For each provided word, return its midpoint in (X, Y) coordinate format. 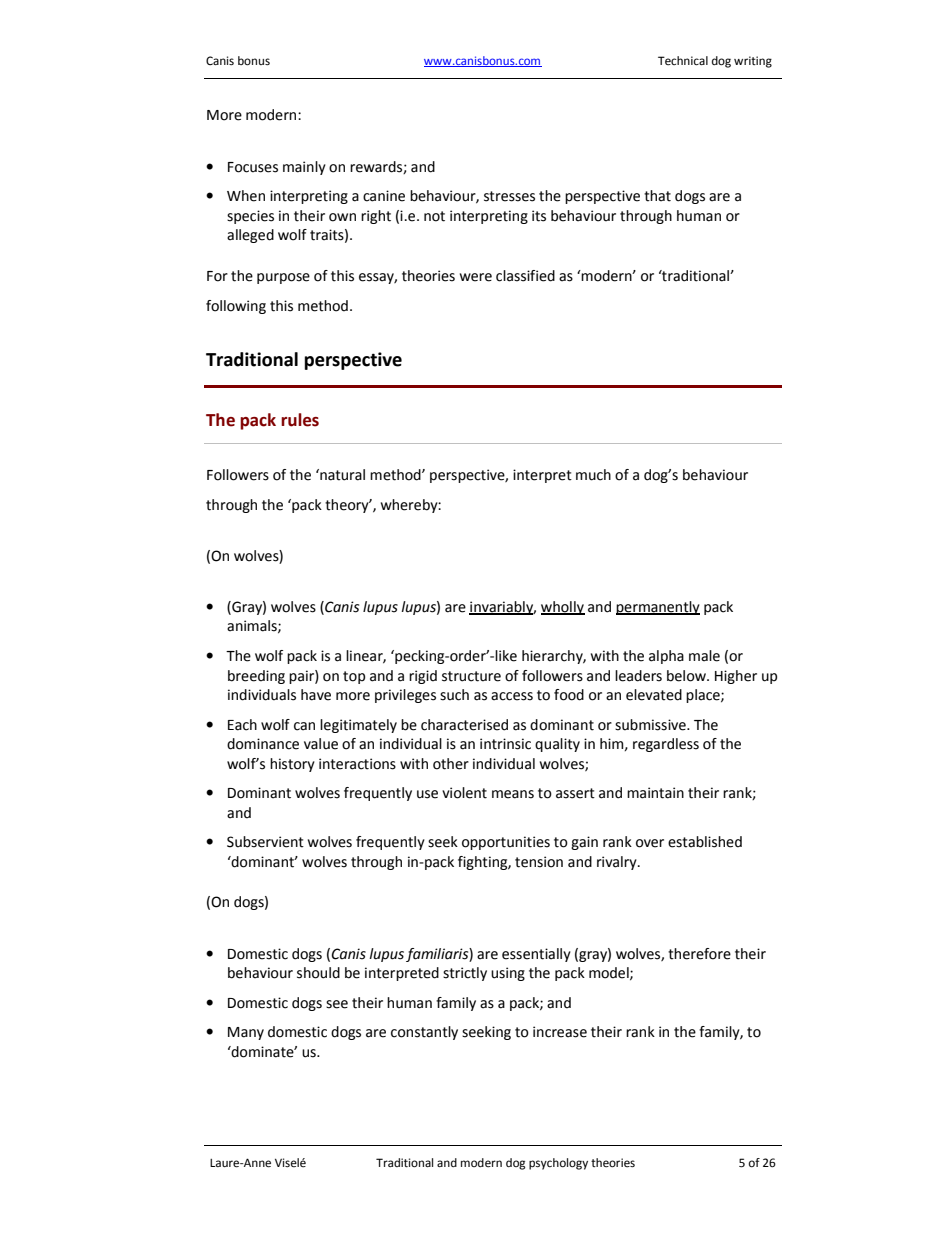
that (657, 196)
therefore (699, 954)
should (318, 973)
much (593, 475)
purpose (283, 278)
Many (246, 1033)
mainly (304, 168)
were (476, 277)
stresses (509, 196)
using (508, 974)
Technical (683, 61)
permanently (658, 608)
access (512, 696)
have (316, 695)
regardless (666, 745)
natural (341, 475)
